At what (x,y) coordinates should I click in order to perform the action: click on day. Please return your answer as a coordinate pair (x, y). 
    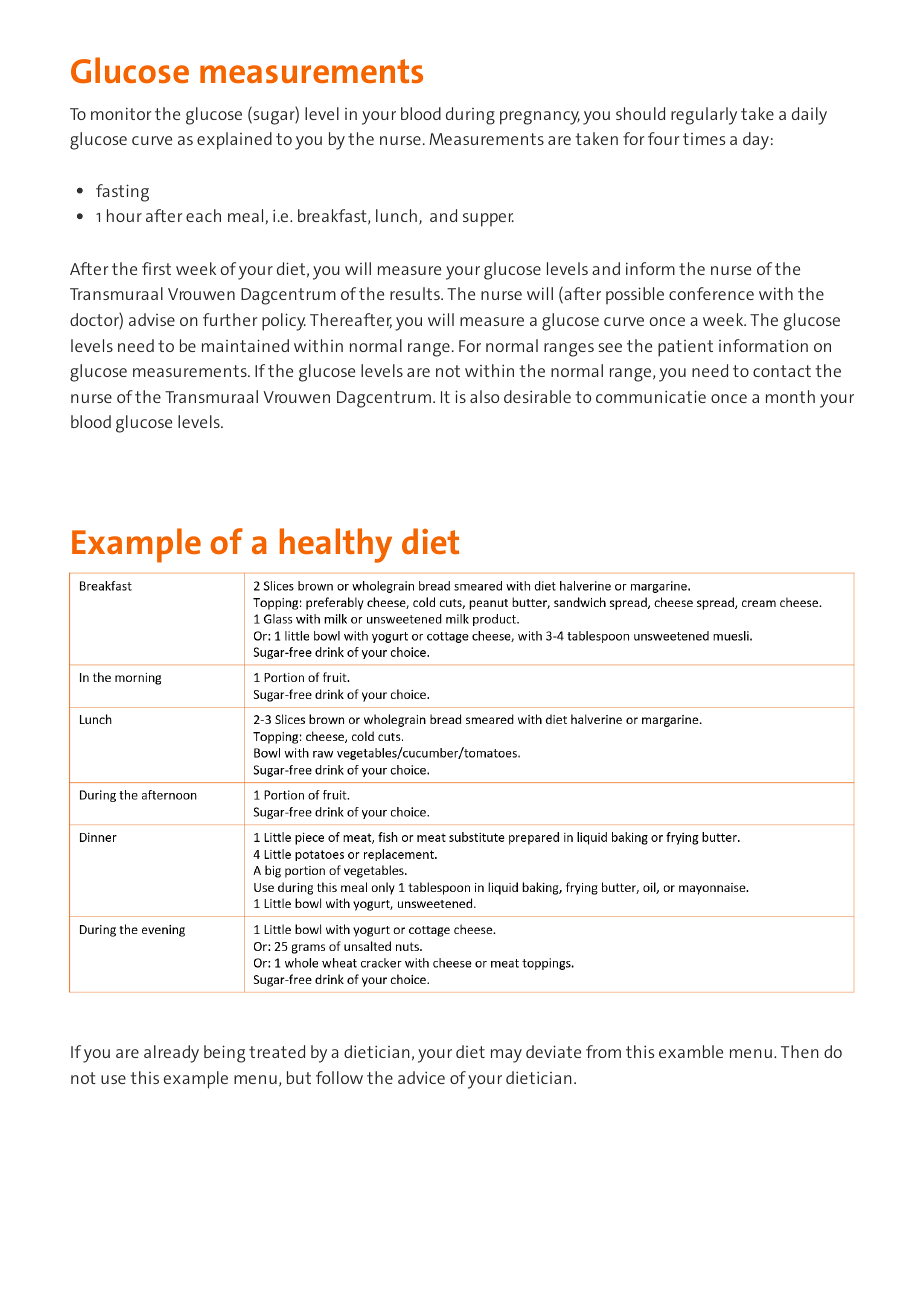
    Looking at the image, I should click on (756, 141).
